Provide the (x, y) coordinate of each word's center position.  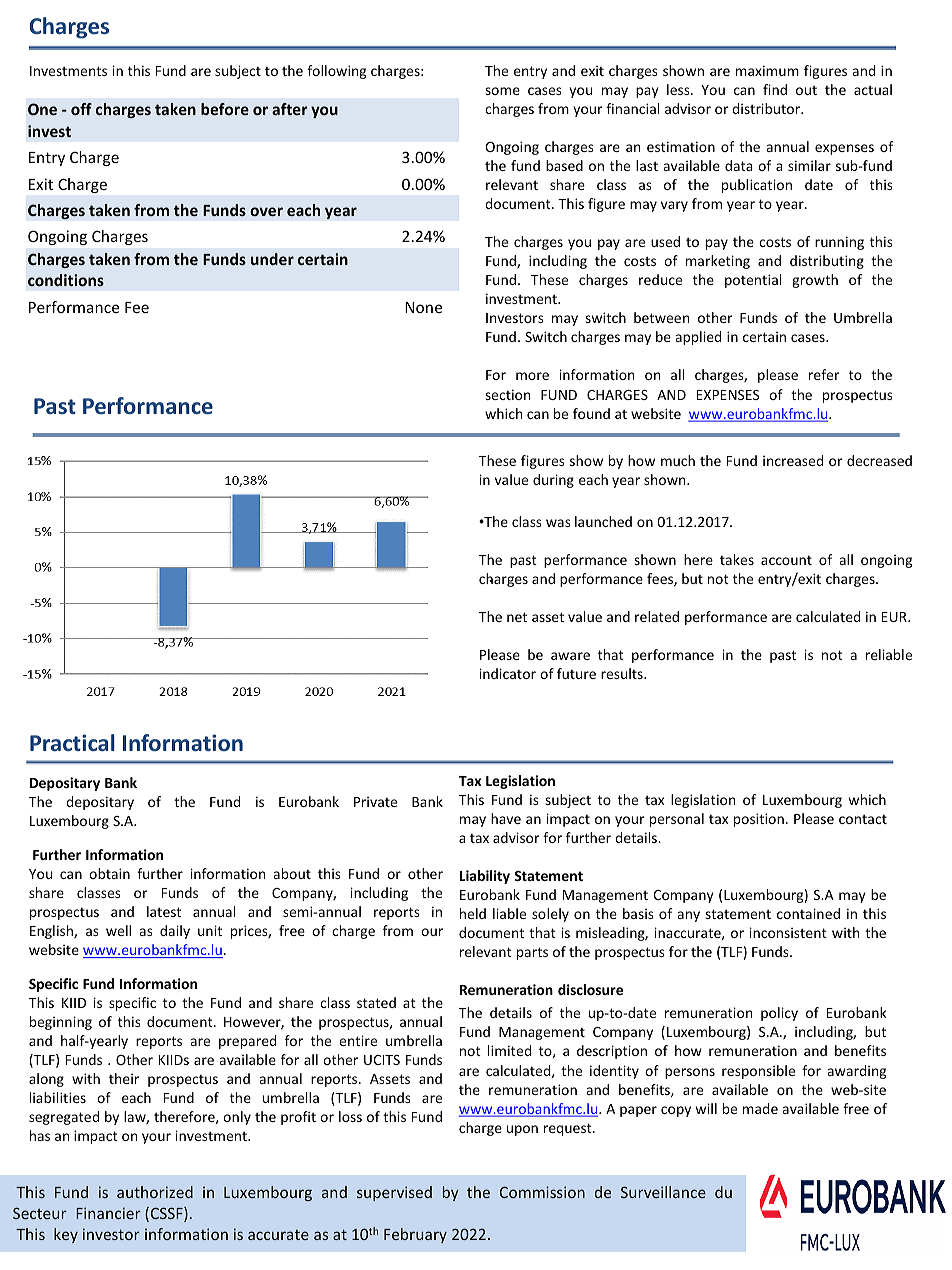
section (507, 394)
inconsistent (788, 932)
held (473, 913)
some (502, 91)
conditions (66, 280)
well (118, 930)
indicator (508, 673)
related (657, 616)
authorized (155, 1192)
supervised (394, 1193)
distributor (767, 108)
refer (824, 374)
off (81, 109)
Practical (72, 742)
